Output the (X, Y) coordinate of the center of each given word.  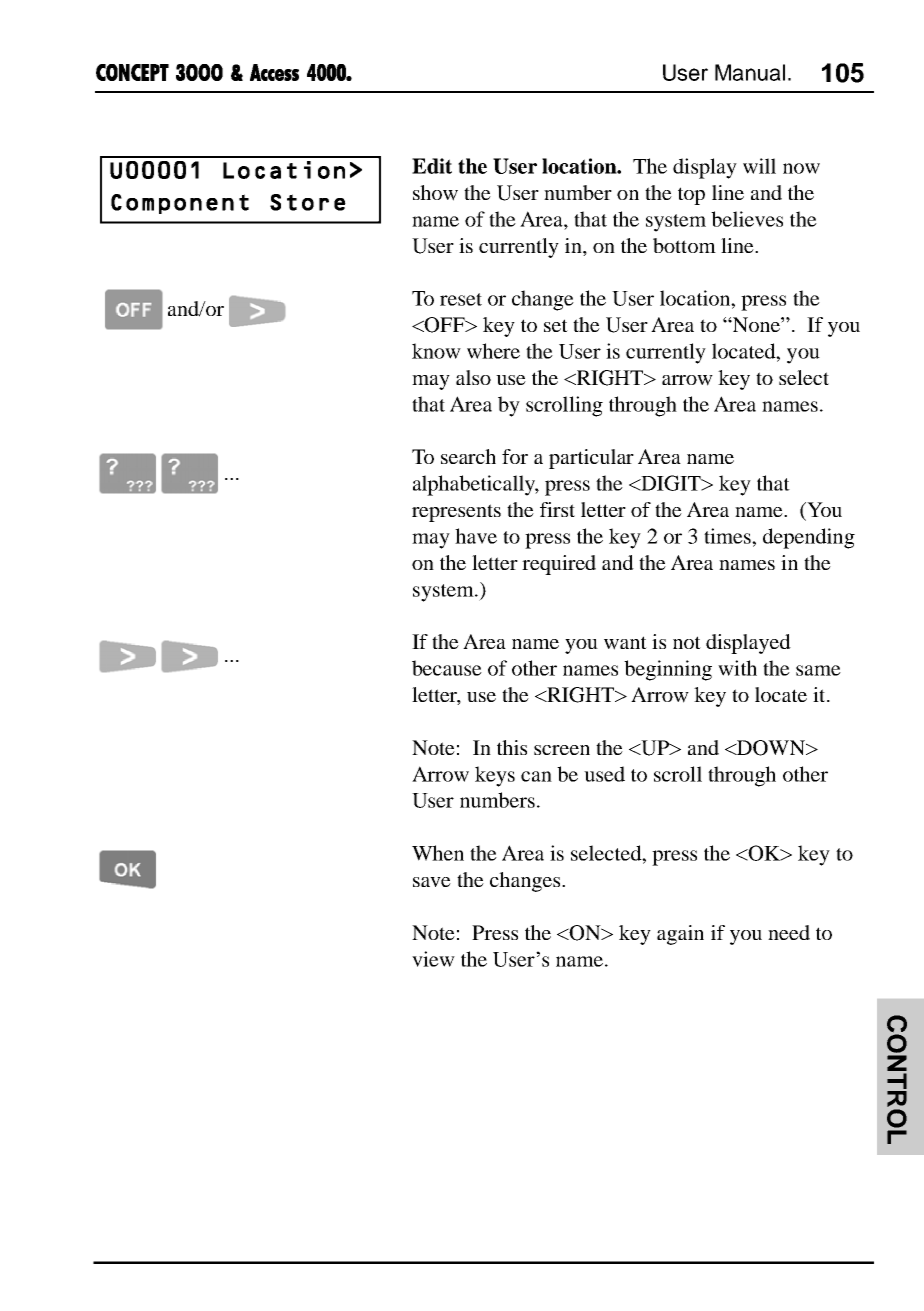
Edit (432, 166)
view (433, 959)
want (625, 643)
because (447, 668)
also (473, 377)
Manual (750, 72)
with (737, 668)
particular (591, 459)
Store (308, 202)
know (436, 351)
